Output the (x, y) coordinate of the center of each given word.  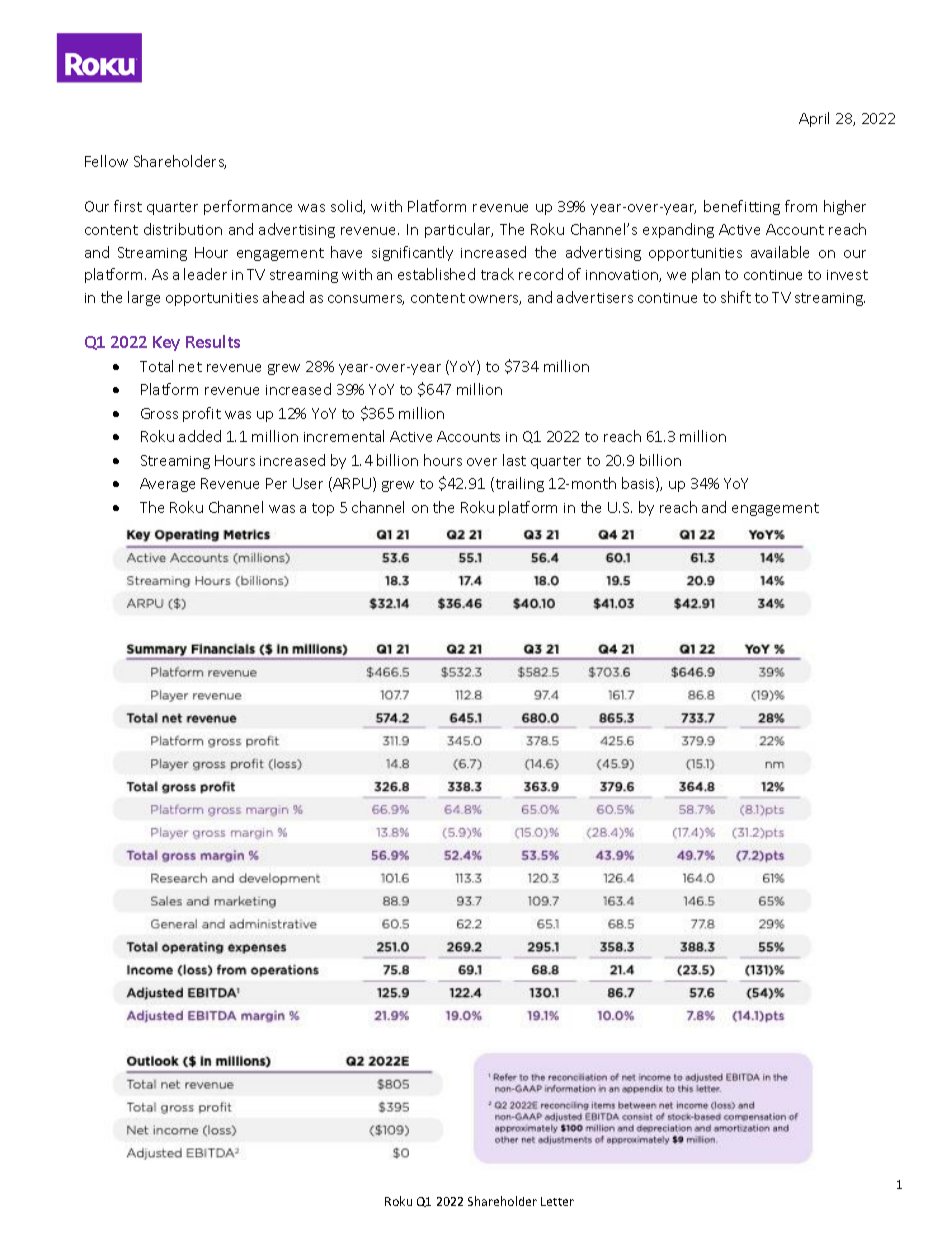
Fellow (106, 161)
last (514, 460)
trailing (518, 484)
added (200, 436)
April (814, 119)
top (323, 509)
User (308, 483)
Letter (557, 1201)
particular (459, 230)
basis (639, 484)
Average (167, 485)
